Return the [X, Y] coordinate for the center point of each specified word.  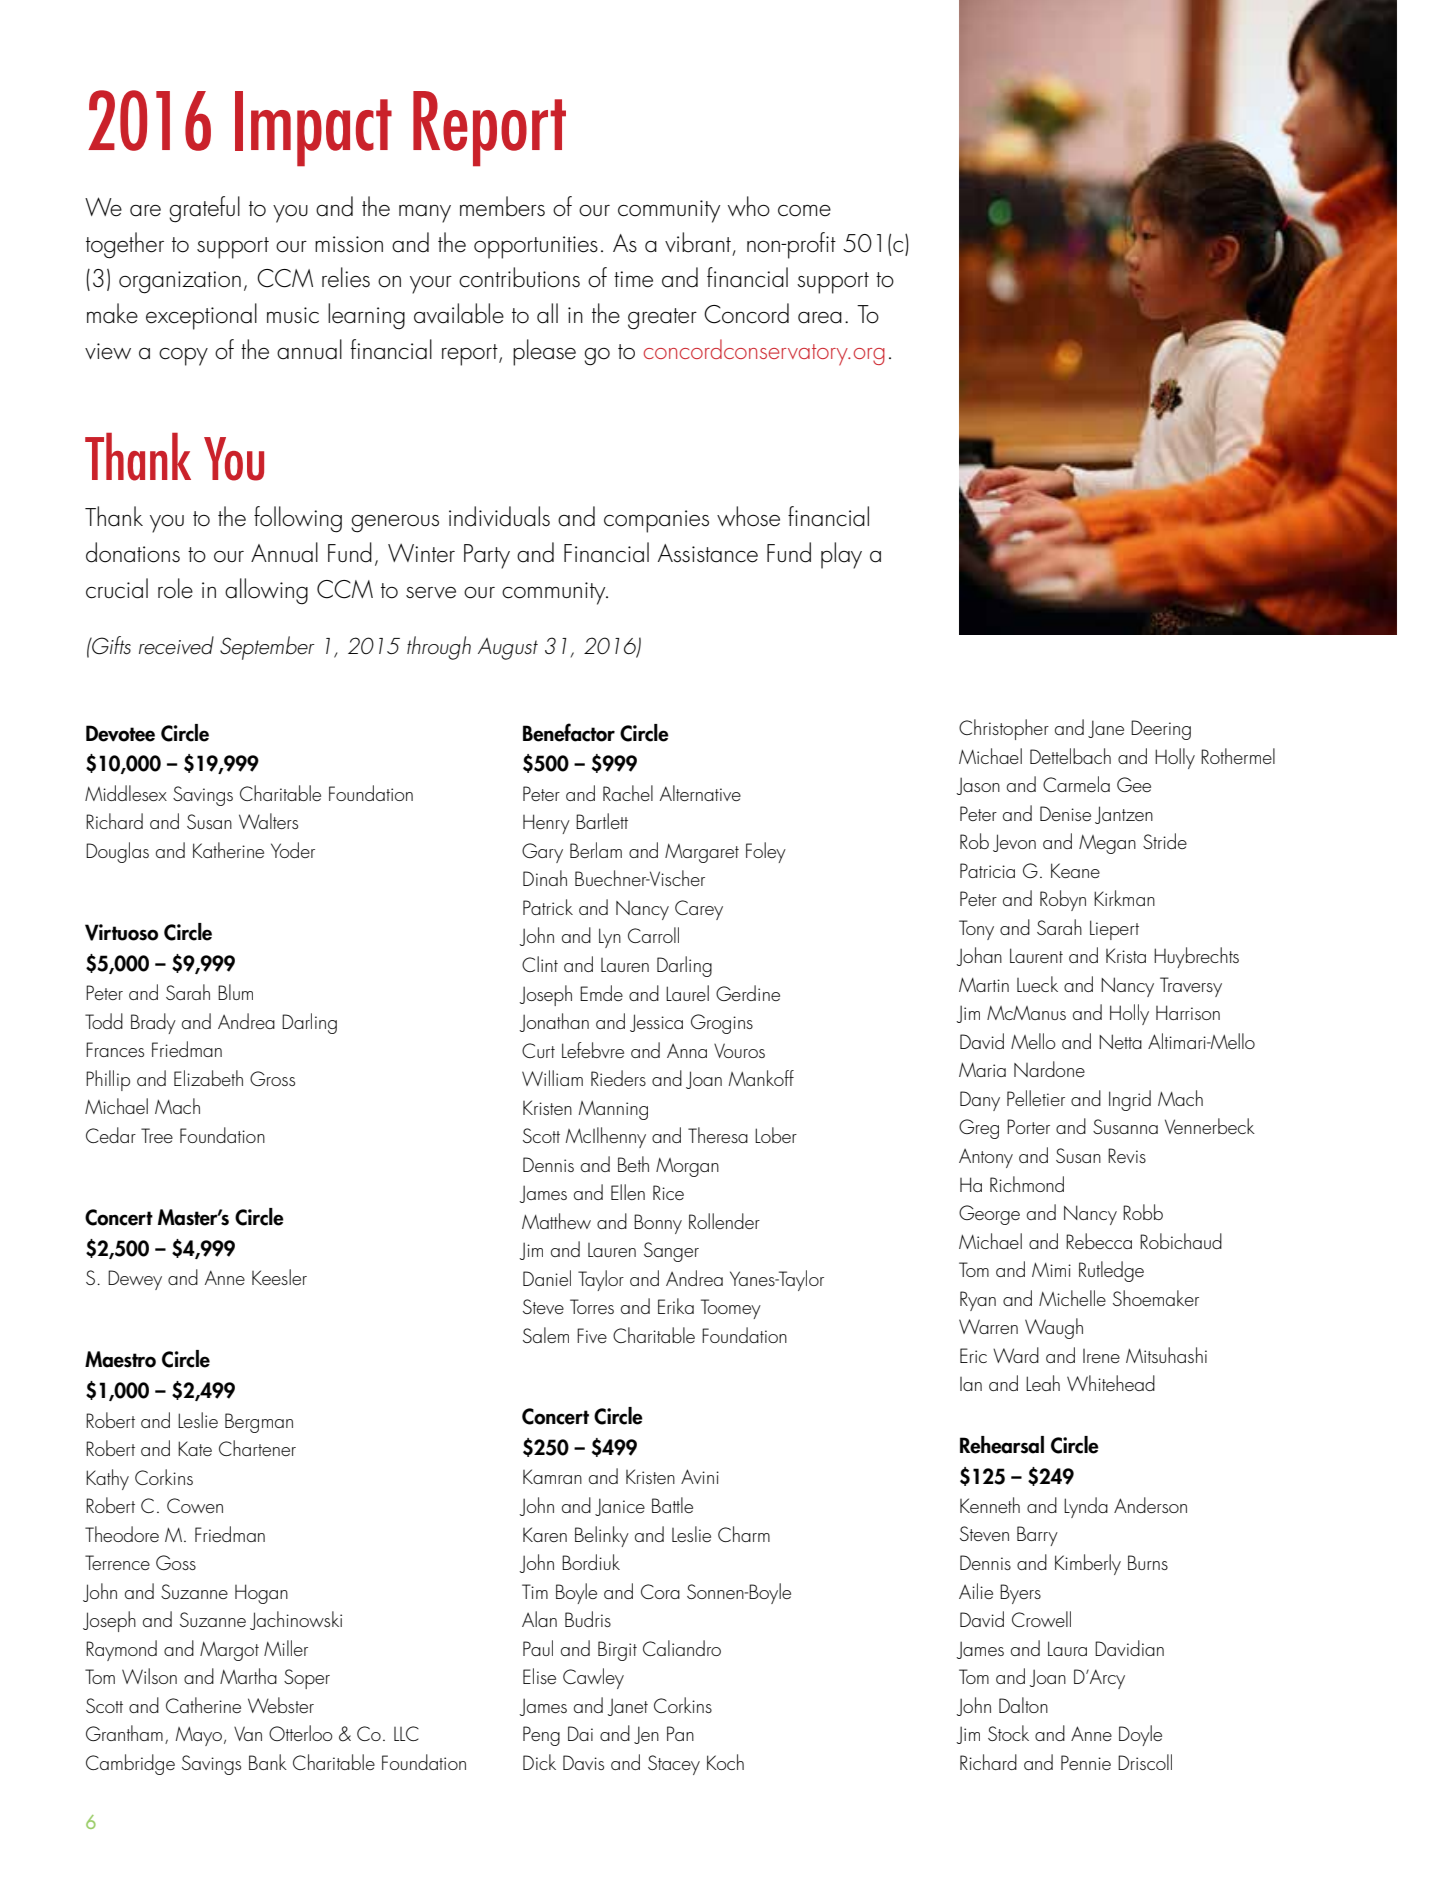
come [804, 211]
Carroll [653, 935]
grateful [204, 209]
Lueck [1037, 984]
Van [248, 1733]
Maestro [120, 1359]
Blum [235, 992]
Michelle [1072, 1298]
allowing [266, 591]
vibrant [698, 242]
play [841, 555]
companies [656, 521]
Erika [676, 1306]
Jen [646, 1735]
